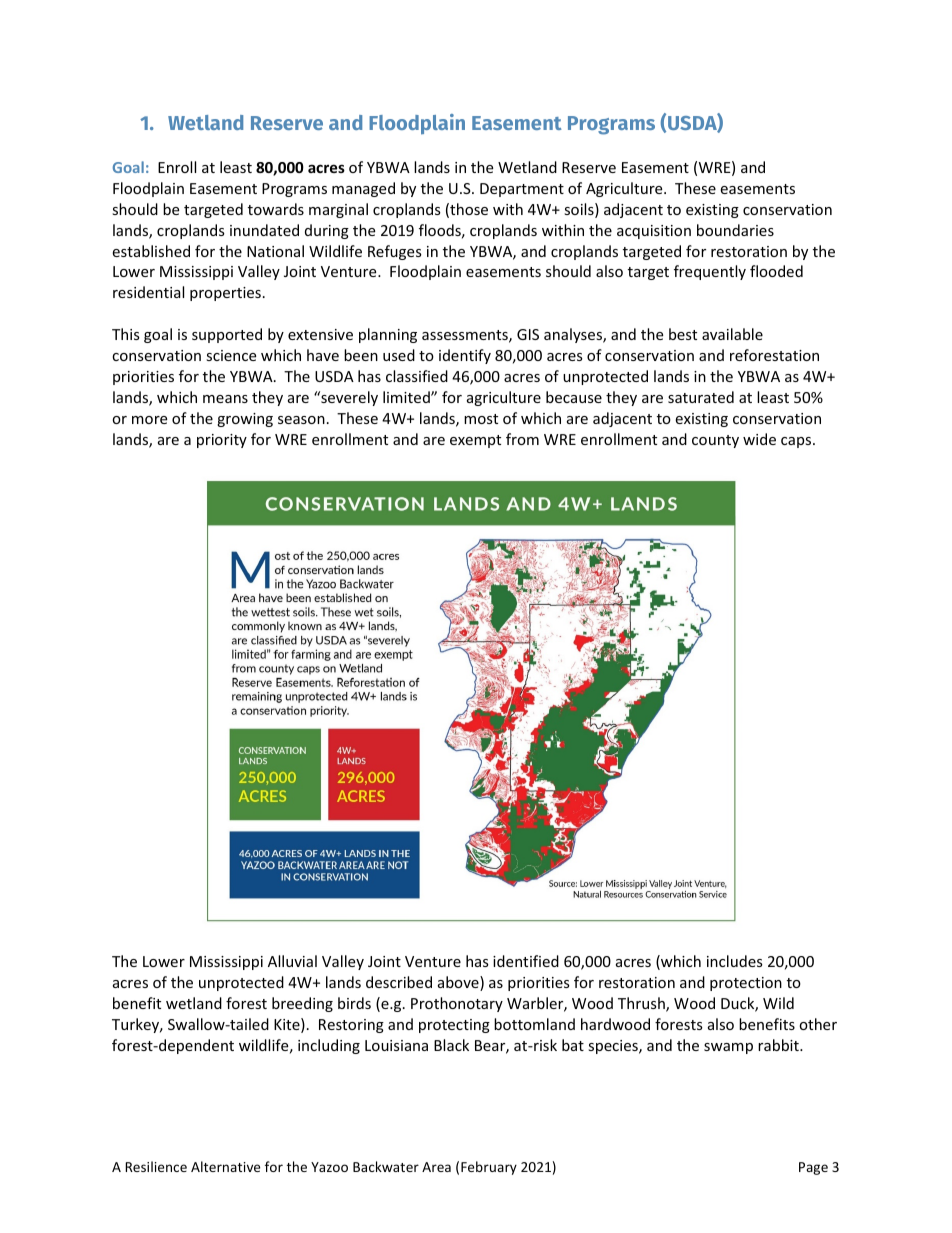 The image size is (952, 1233). Describe the element at coordinates (735, 230) in the image. I see `boundaries` at that location.
